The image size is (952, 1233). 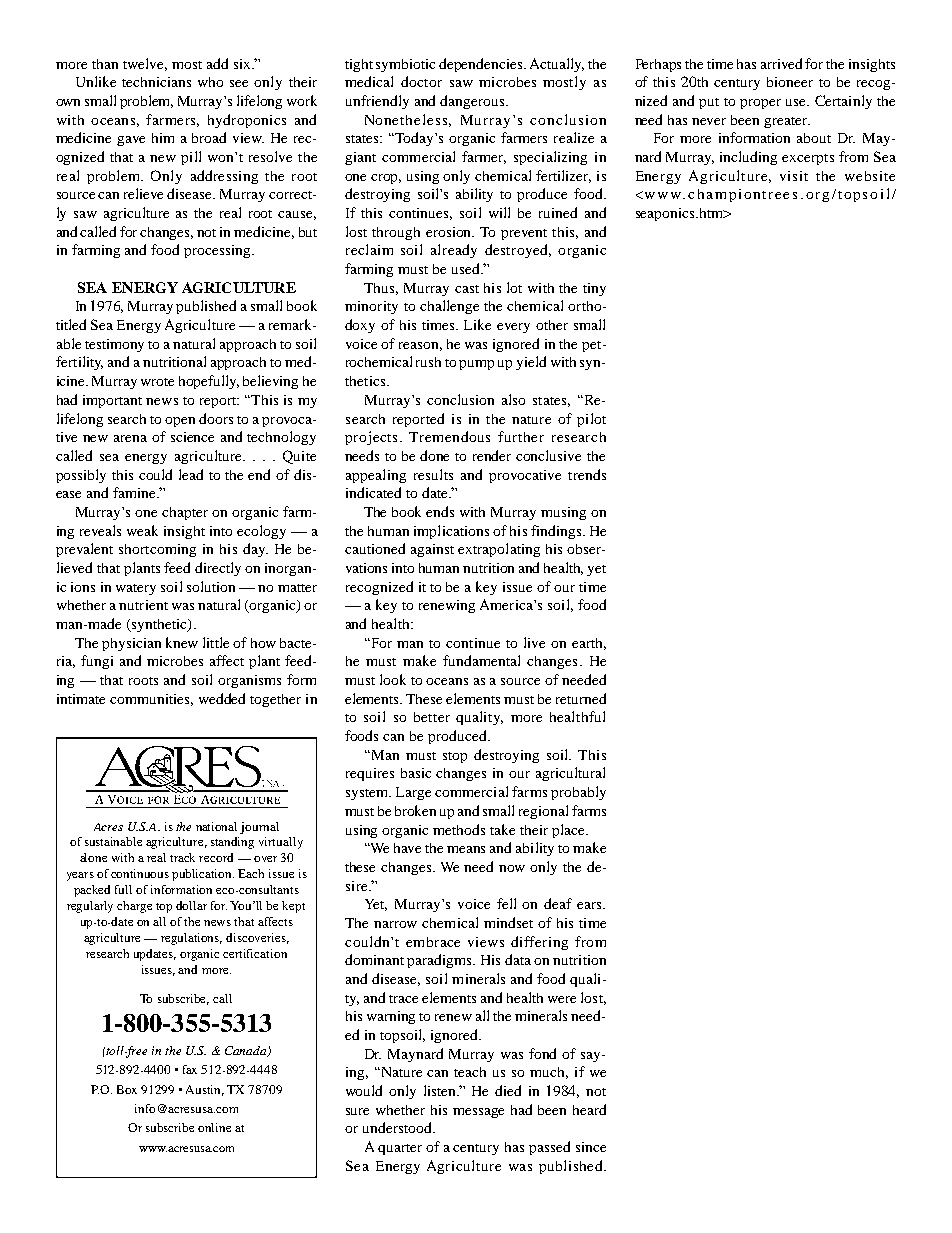 What do you see at coordinates (594, 289) in the screenshot?
I see `tiny` at bounding box center [594, 289].
